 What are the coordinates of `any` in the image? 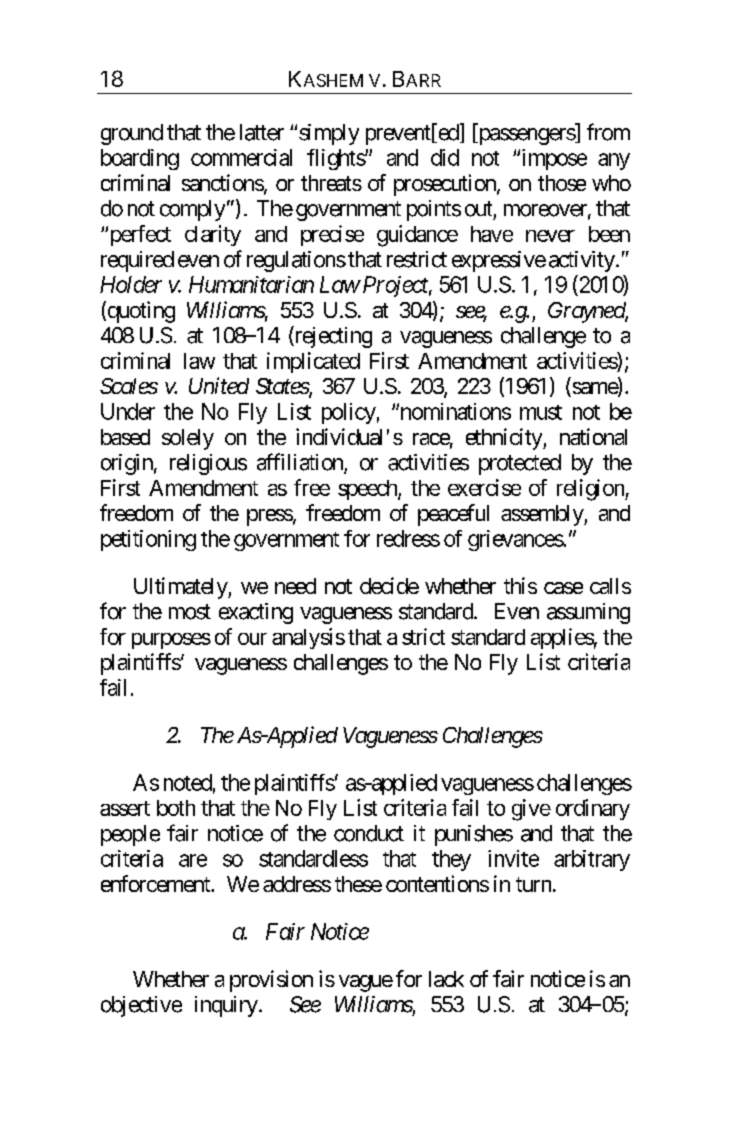 It's located at (614, 161).
